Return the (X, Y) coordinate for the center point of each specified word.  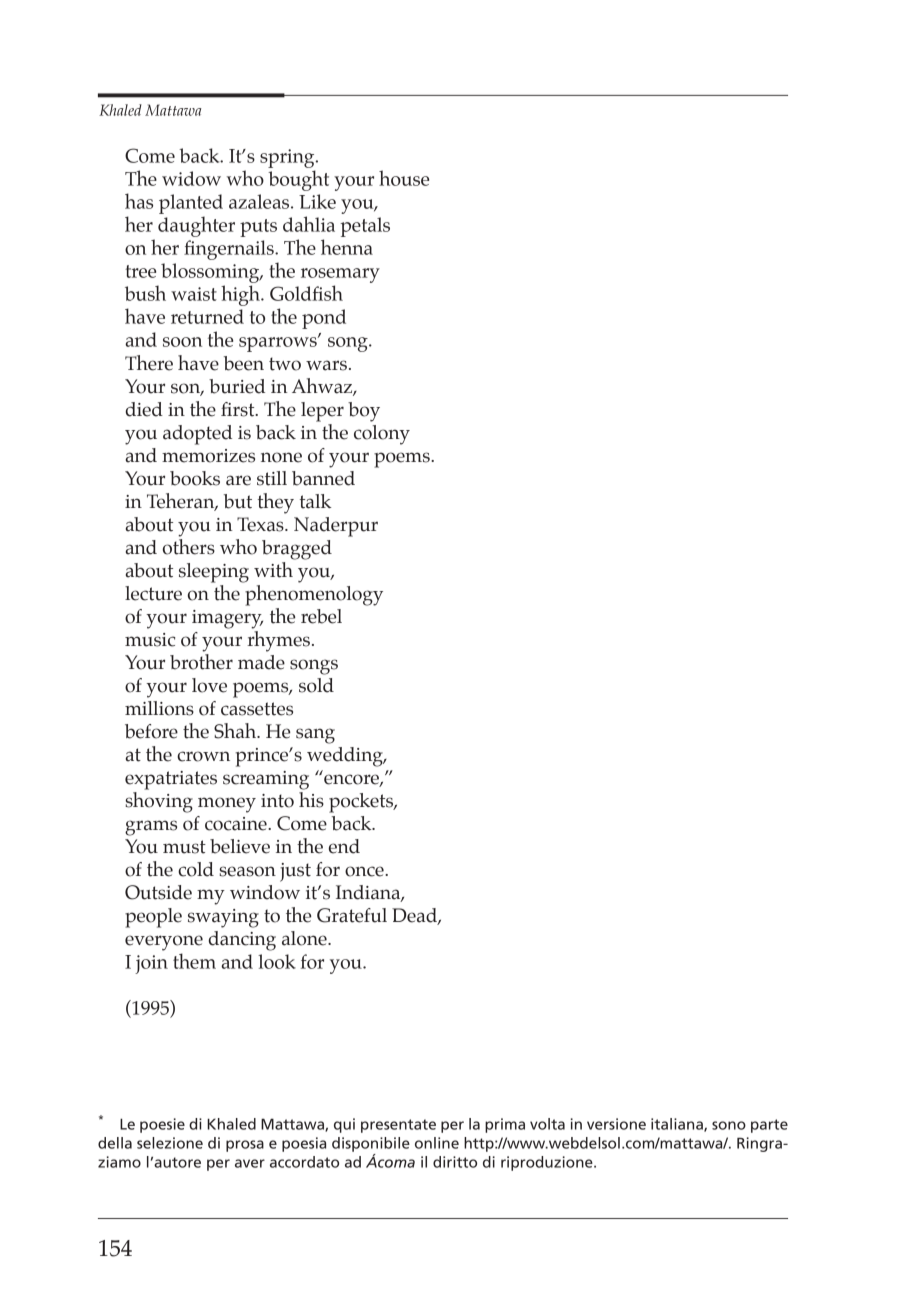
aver (250, 1163)
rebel (321, 616)
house (404, 178)
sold (316, 685)
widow (191, 178)
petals (365, 227)
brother (201, 662)
